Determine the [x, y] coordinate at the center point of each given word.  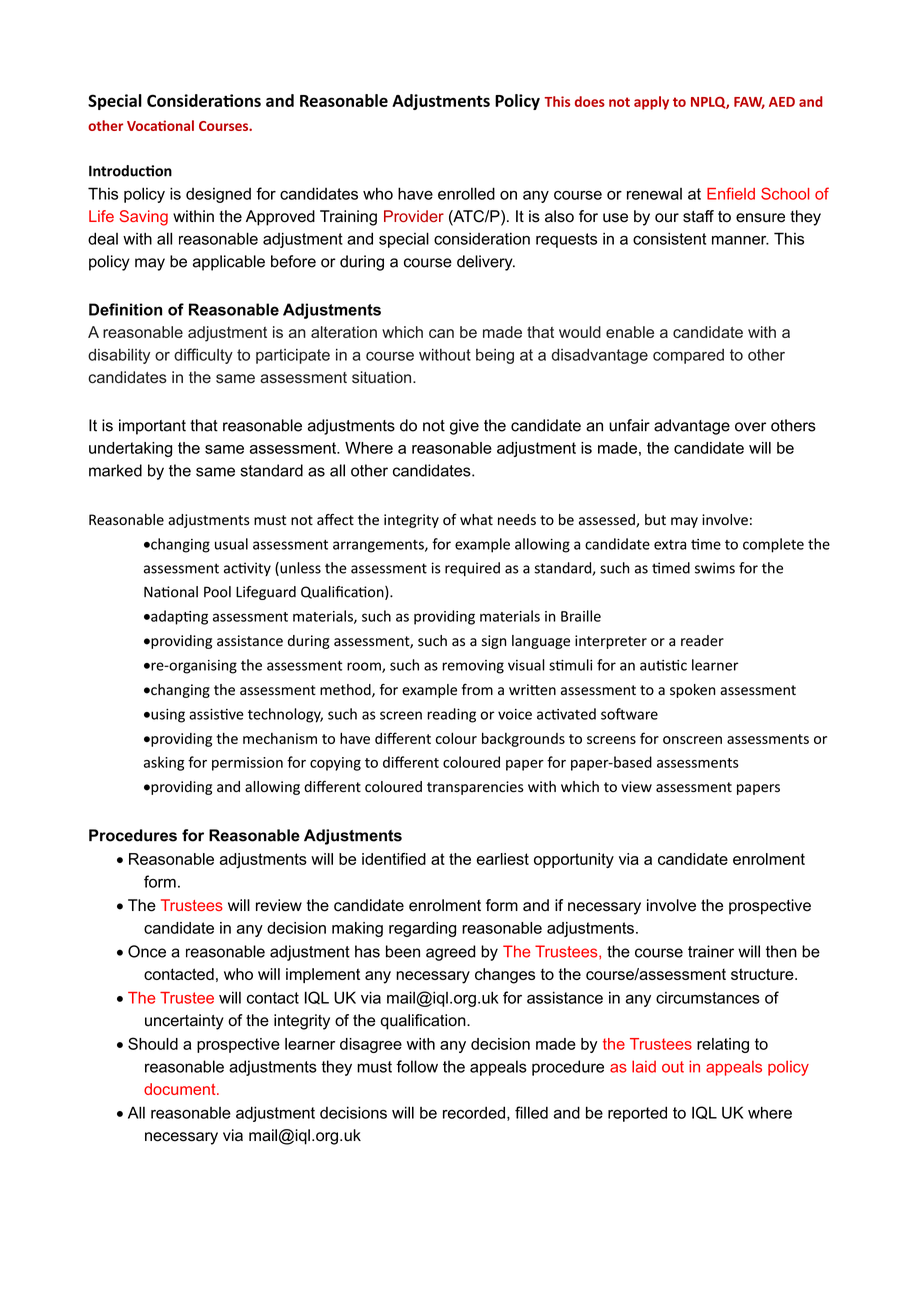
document [181, 1089]
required [472, 569]
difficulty [203, 356]
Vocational [160, 125]
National [171, 592]
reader [702, 641]
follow [417, 1066]
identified [394, 859]
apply [651, 103]
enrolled [466, 193]
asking [164, 763]
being [495, 356]
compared [688, 356]
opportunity [574, 860]
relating [723, 1045]
